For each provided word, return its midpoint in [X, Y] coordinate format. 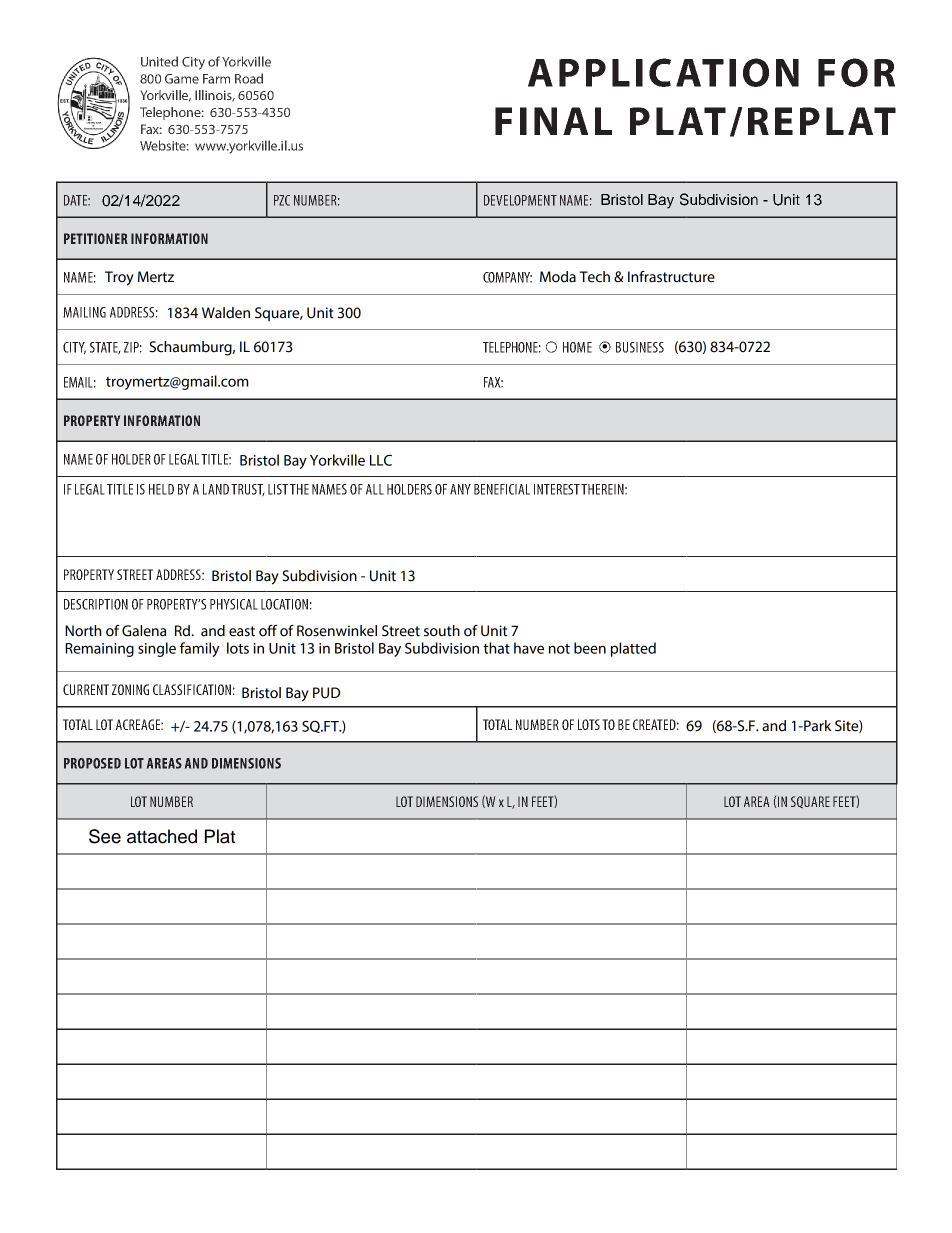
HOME [577, 347]
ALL [375, 489]
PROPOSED [92, 763]
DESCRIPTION [96, 604]
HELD [161, 489]
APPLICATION [663, 72]
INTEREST [558, 489]
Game [182, 79]
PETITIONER [96, 238]
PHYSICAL [234, 604]
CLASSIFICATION [192, 689]
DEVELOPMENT [520, 200]
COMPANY [507, 277]
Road [249, 78]
